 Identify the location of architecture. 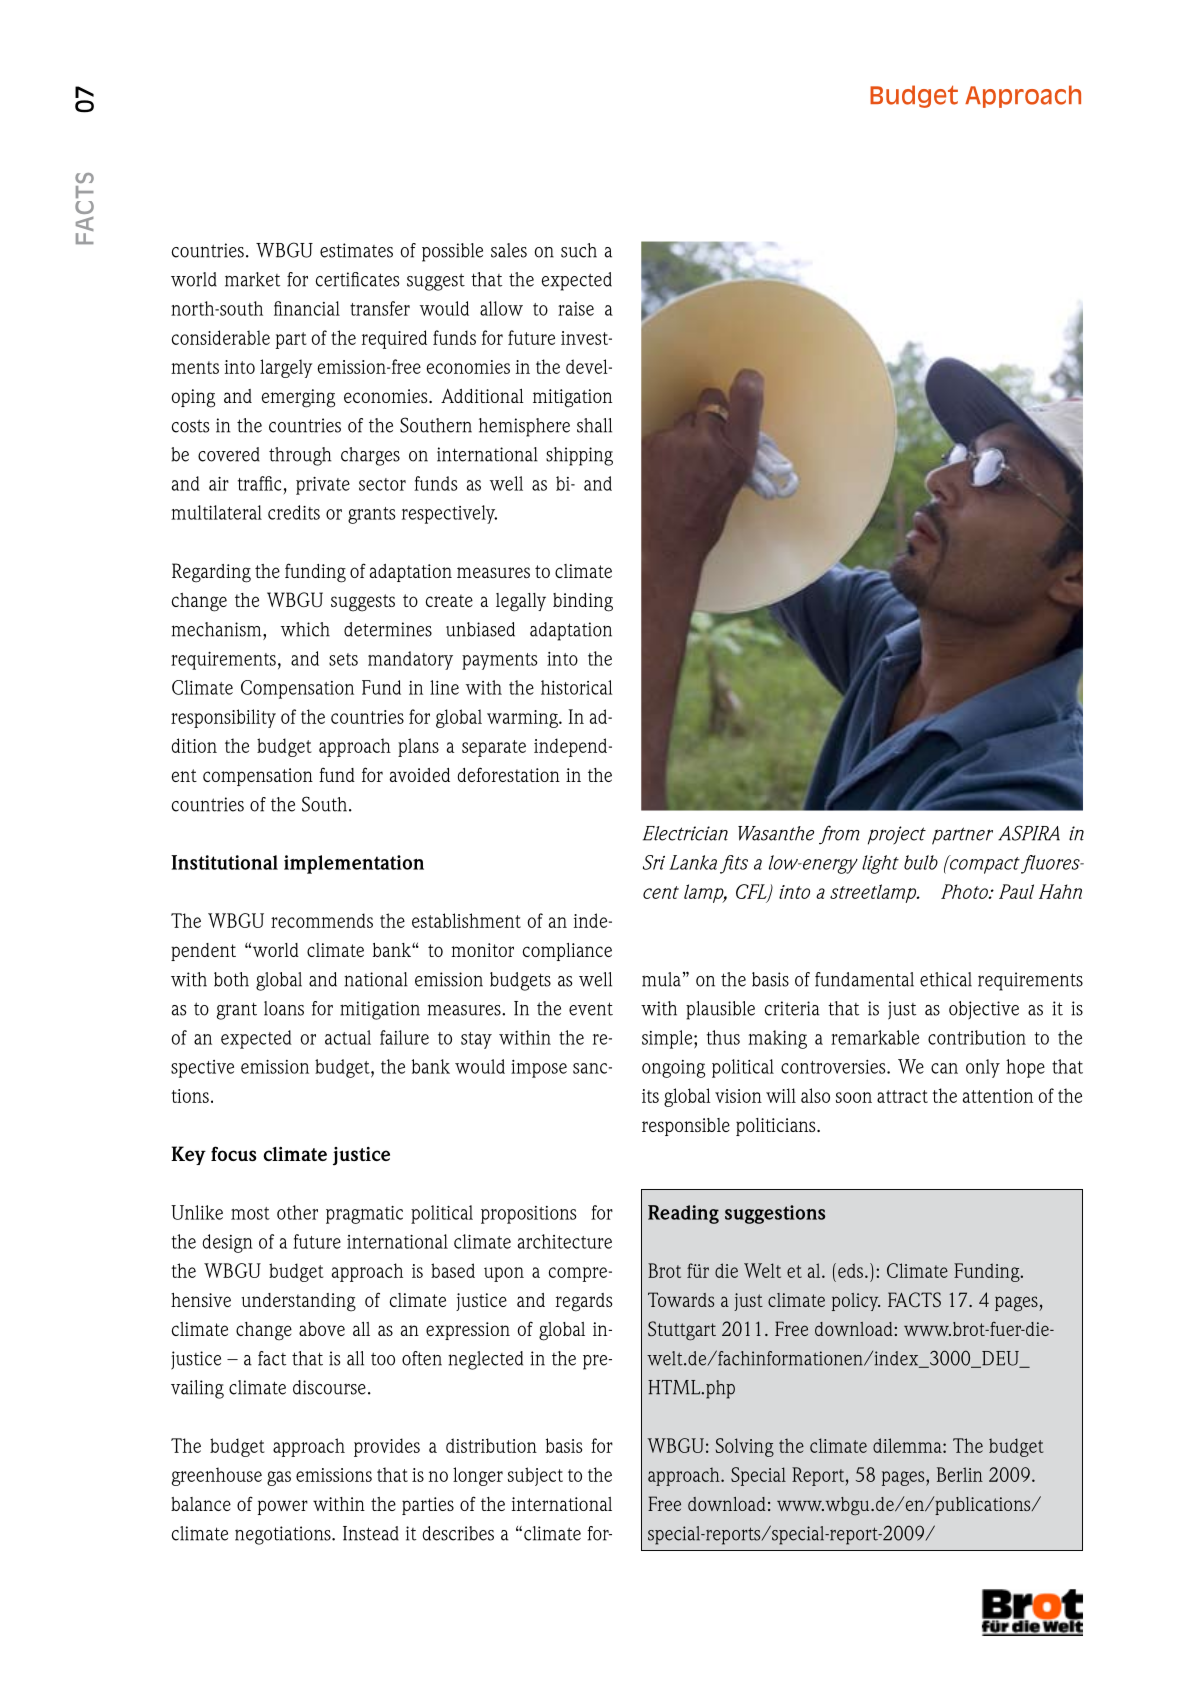
(565, 1241).
